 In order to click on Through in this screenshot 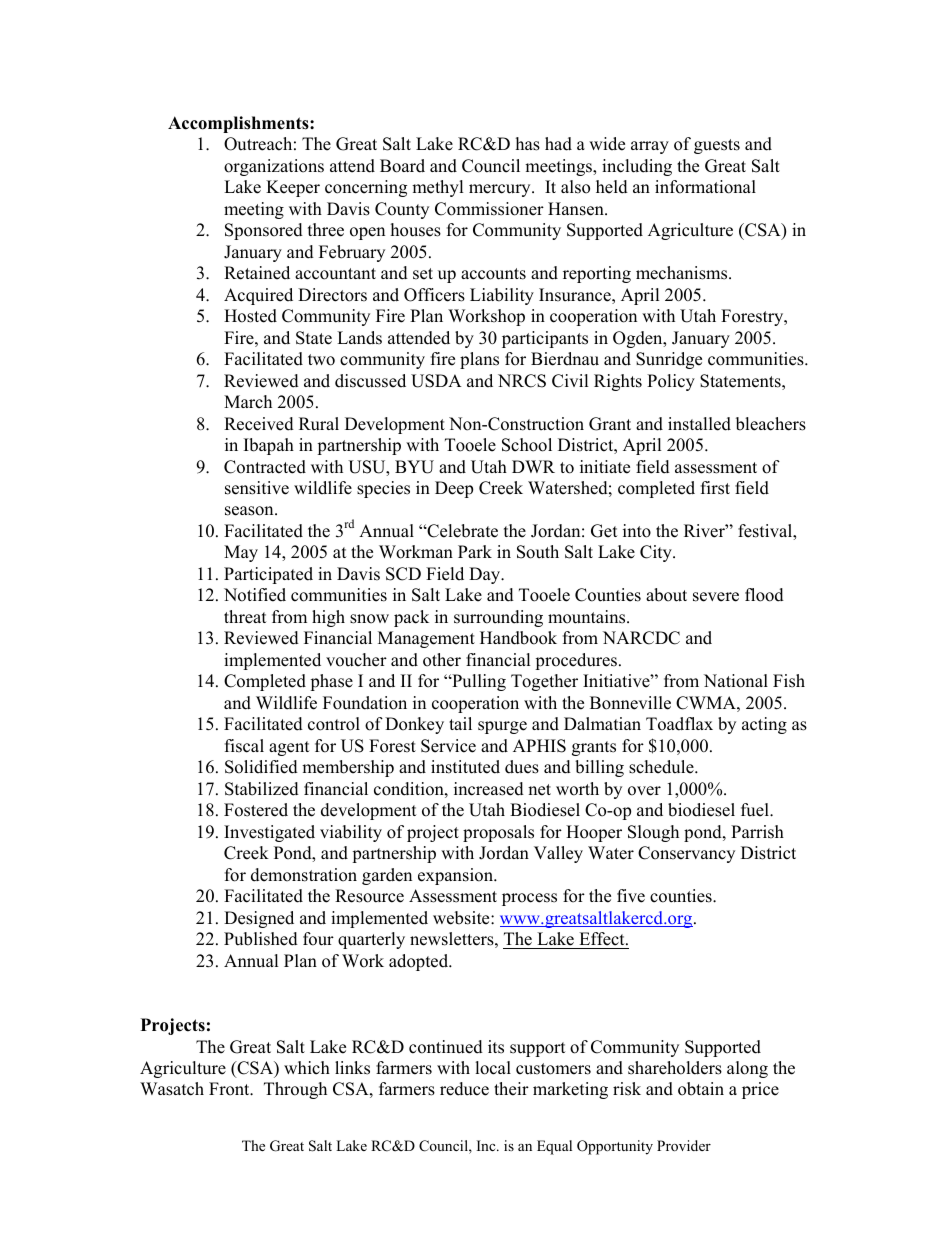, I will do `click(295, 1090)`.
